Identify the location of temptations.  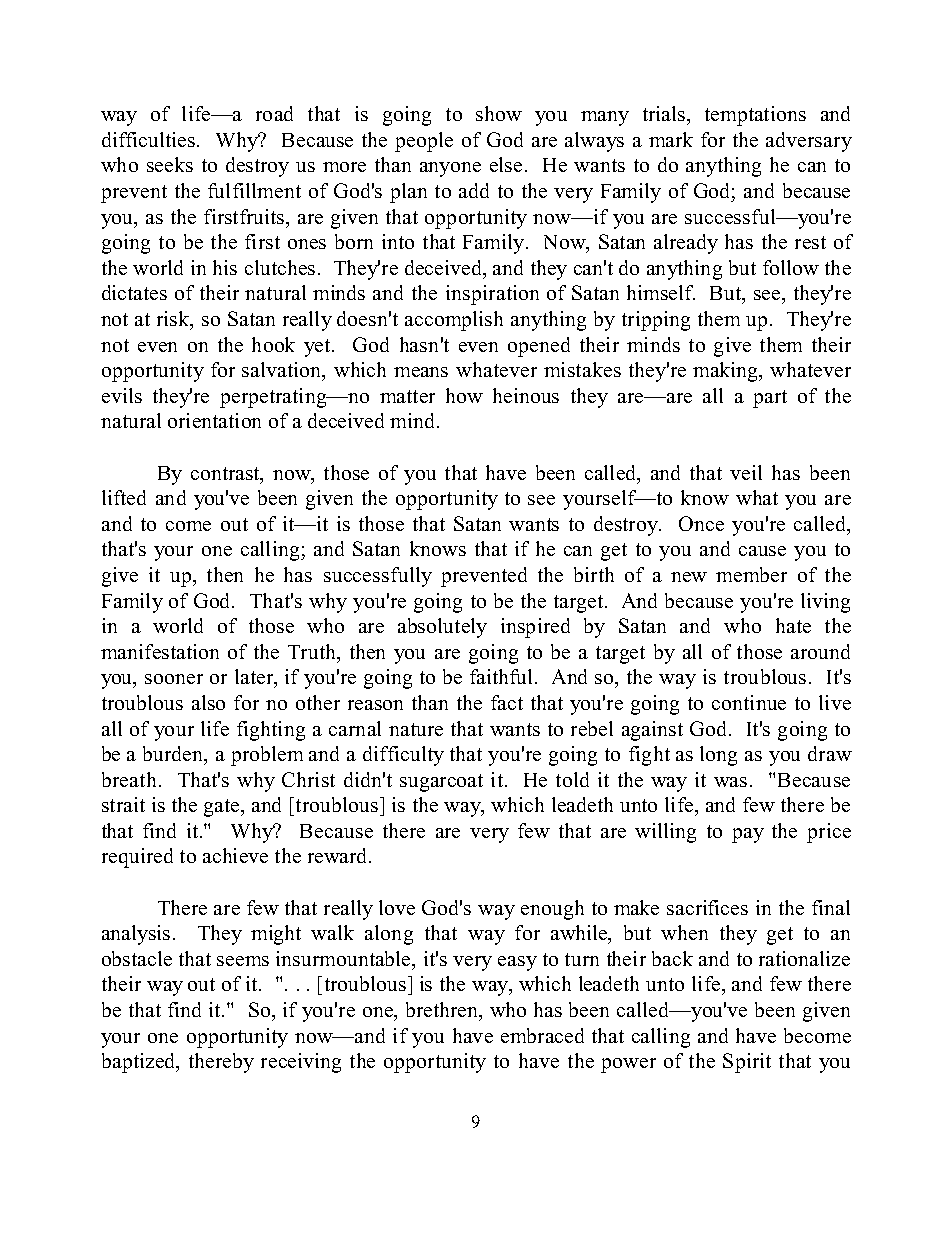
(755, 116).
